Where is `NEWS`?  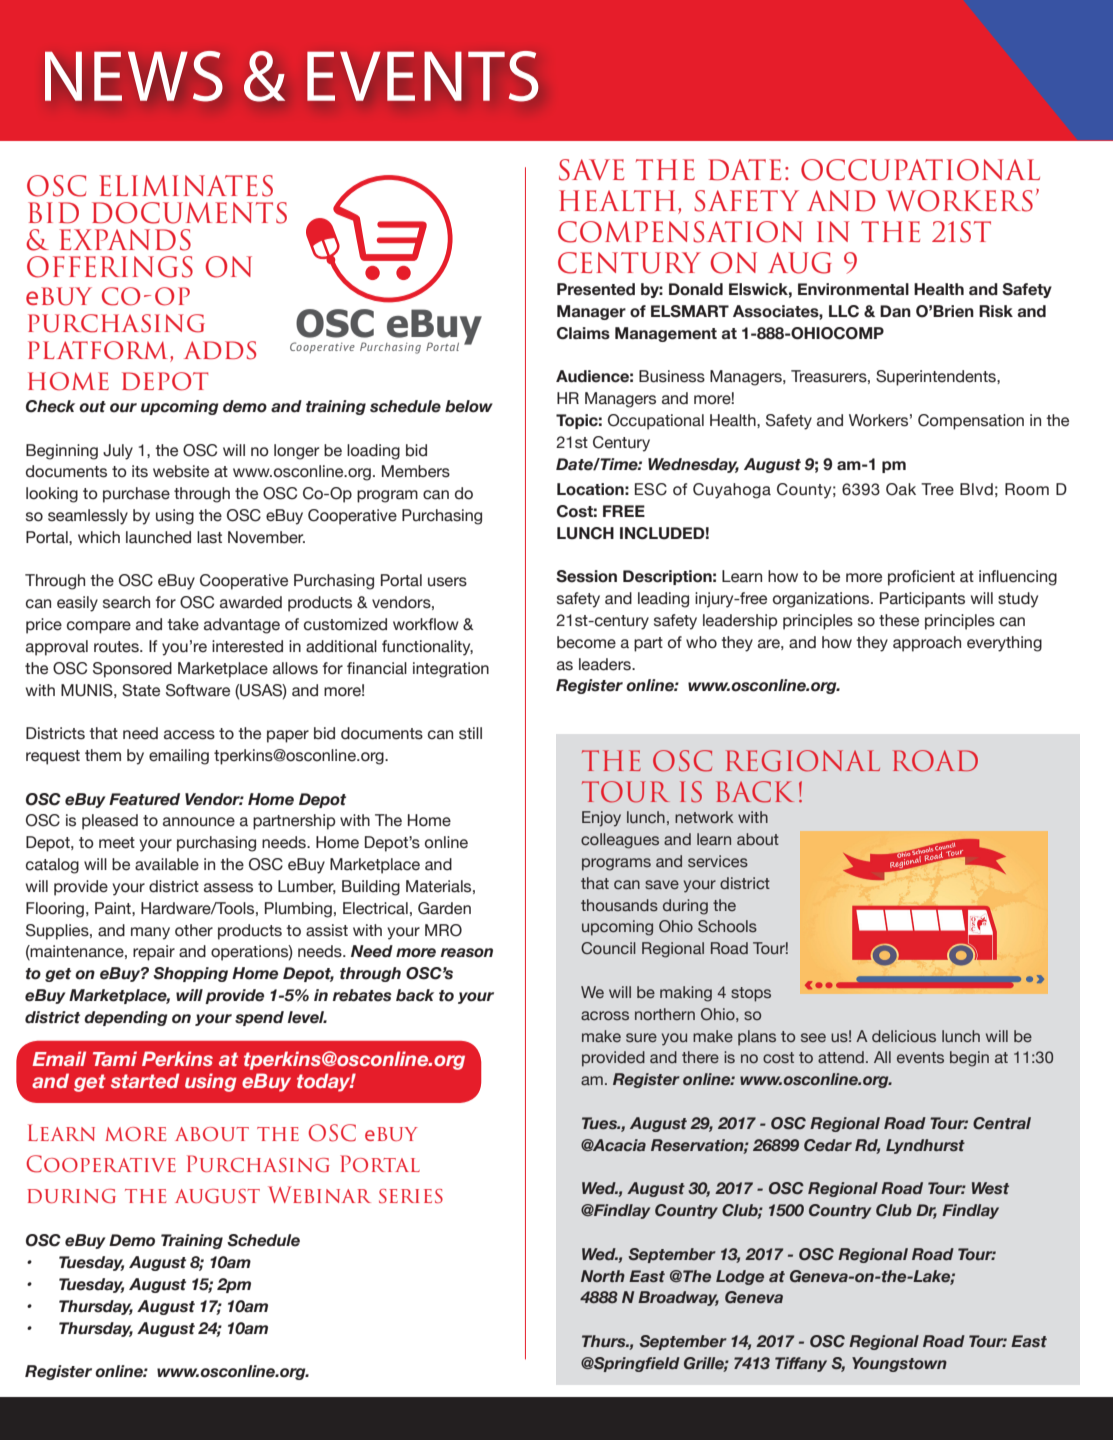 NEWS is located at coordinates (134, 76).
